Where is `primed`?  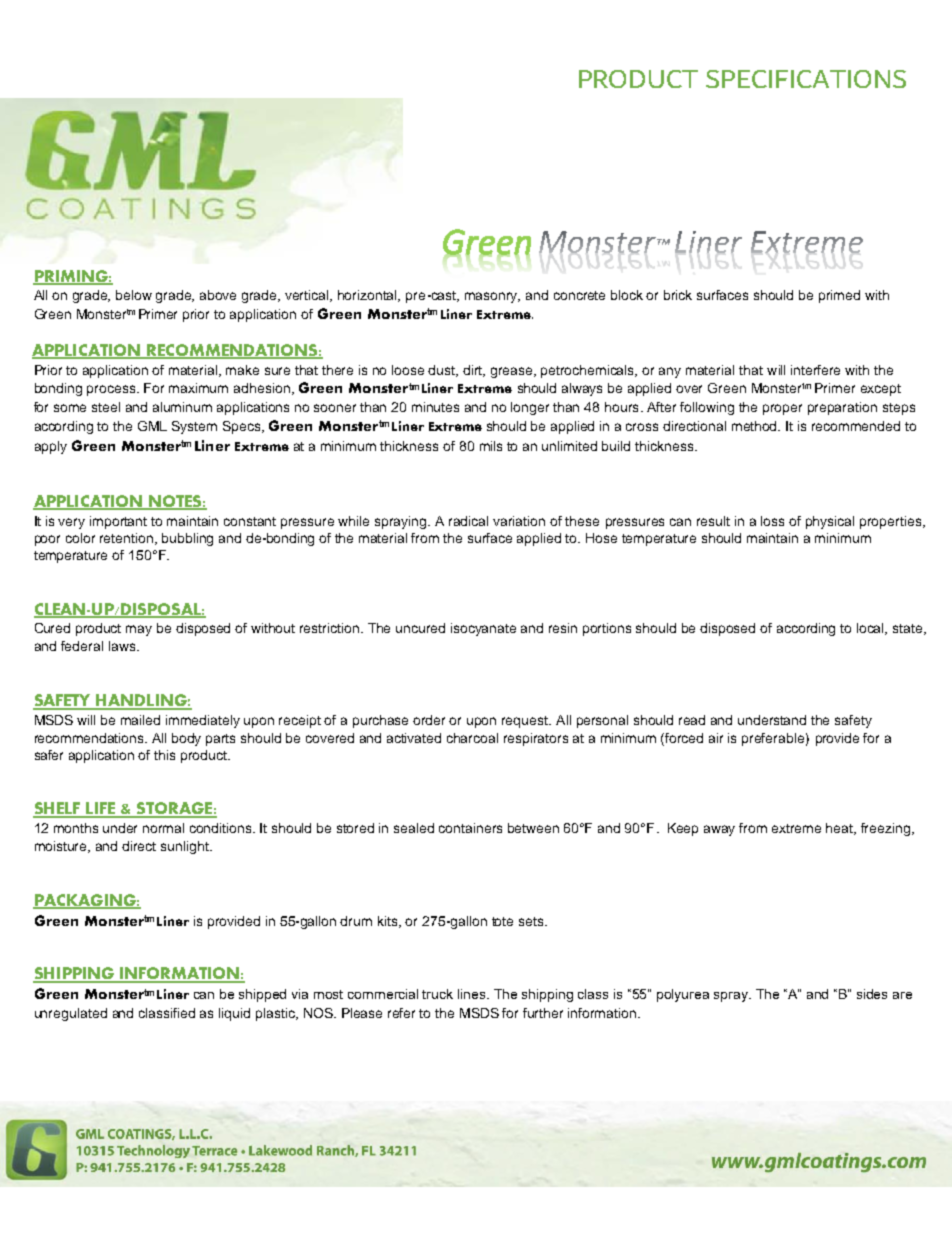 primed is located at coordinates (839, 296).
